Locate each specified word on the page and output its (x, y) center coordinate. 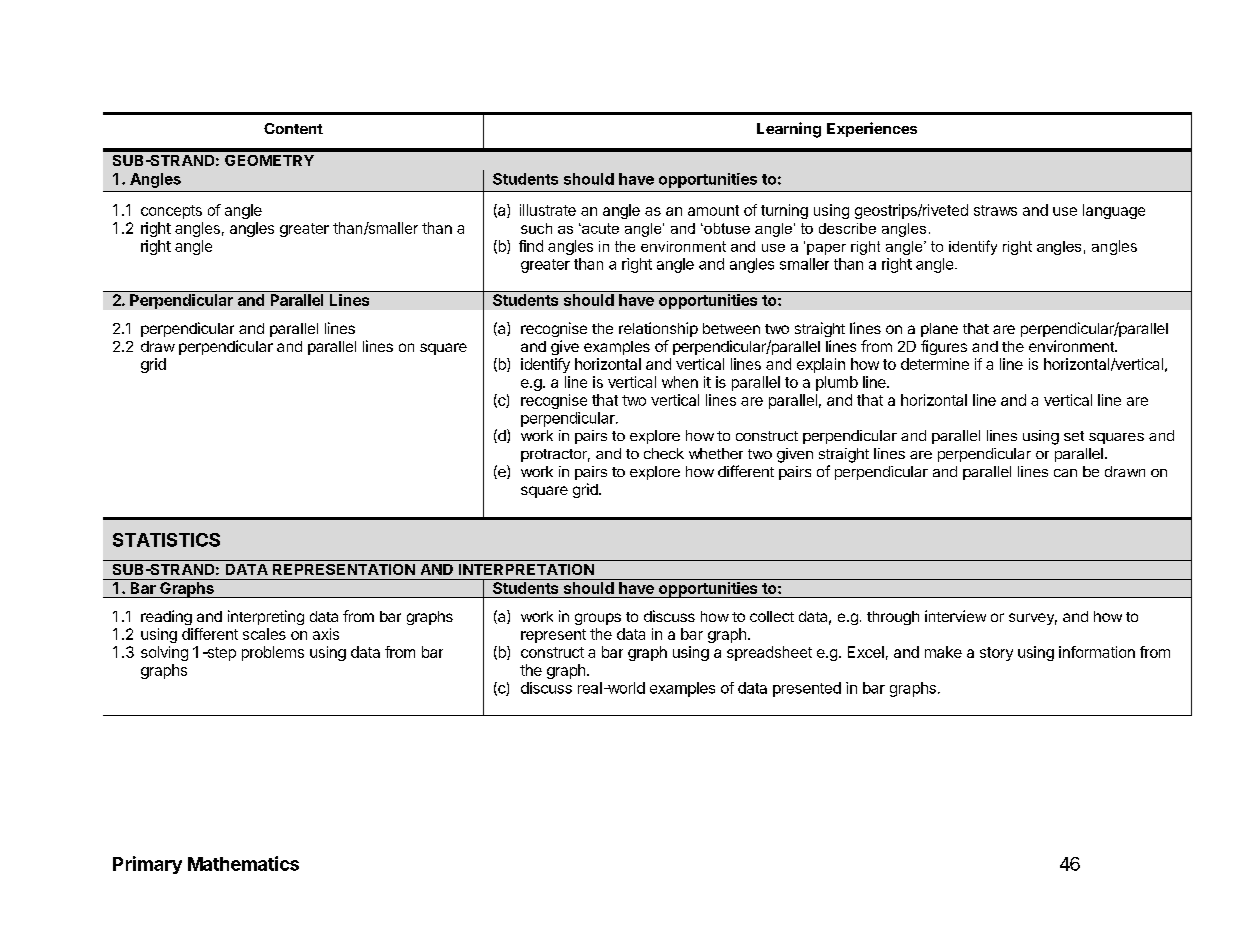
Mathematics (243, 863)
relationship (658, 329)
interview (955, 616)
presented (807, 689)
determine (935, 364)
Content (293, 128)
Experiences (872, 129)
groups (598, 619)
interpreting (266, 617)
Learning (789, 130)
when (680, 382)
